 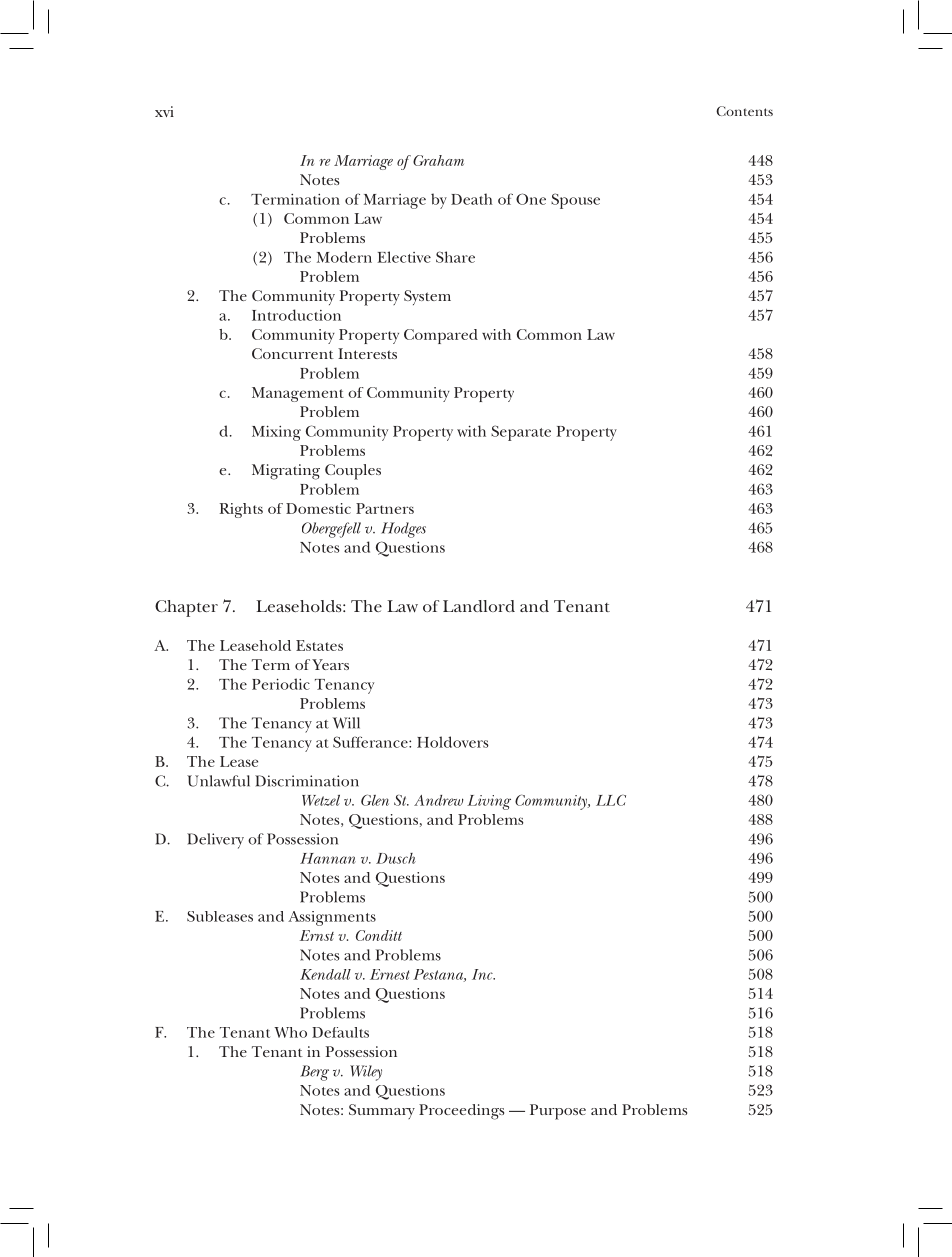 I want to click on Contents, so click(x=744, y=111).
